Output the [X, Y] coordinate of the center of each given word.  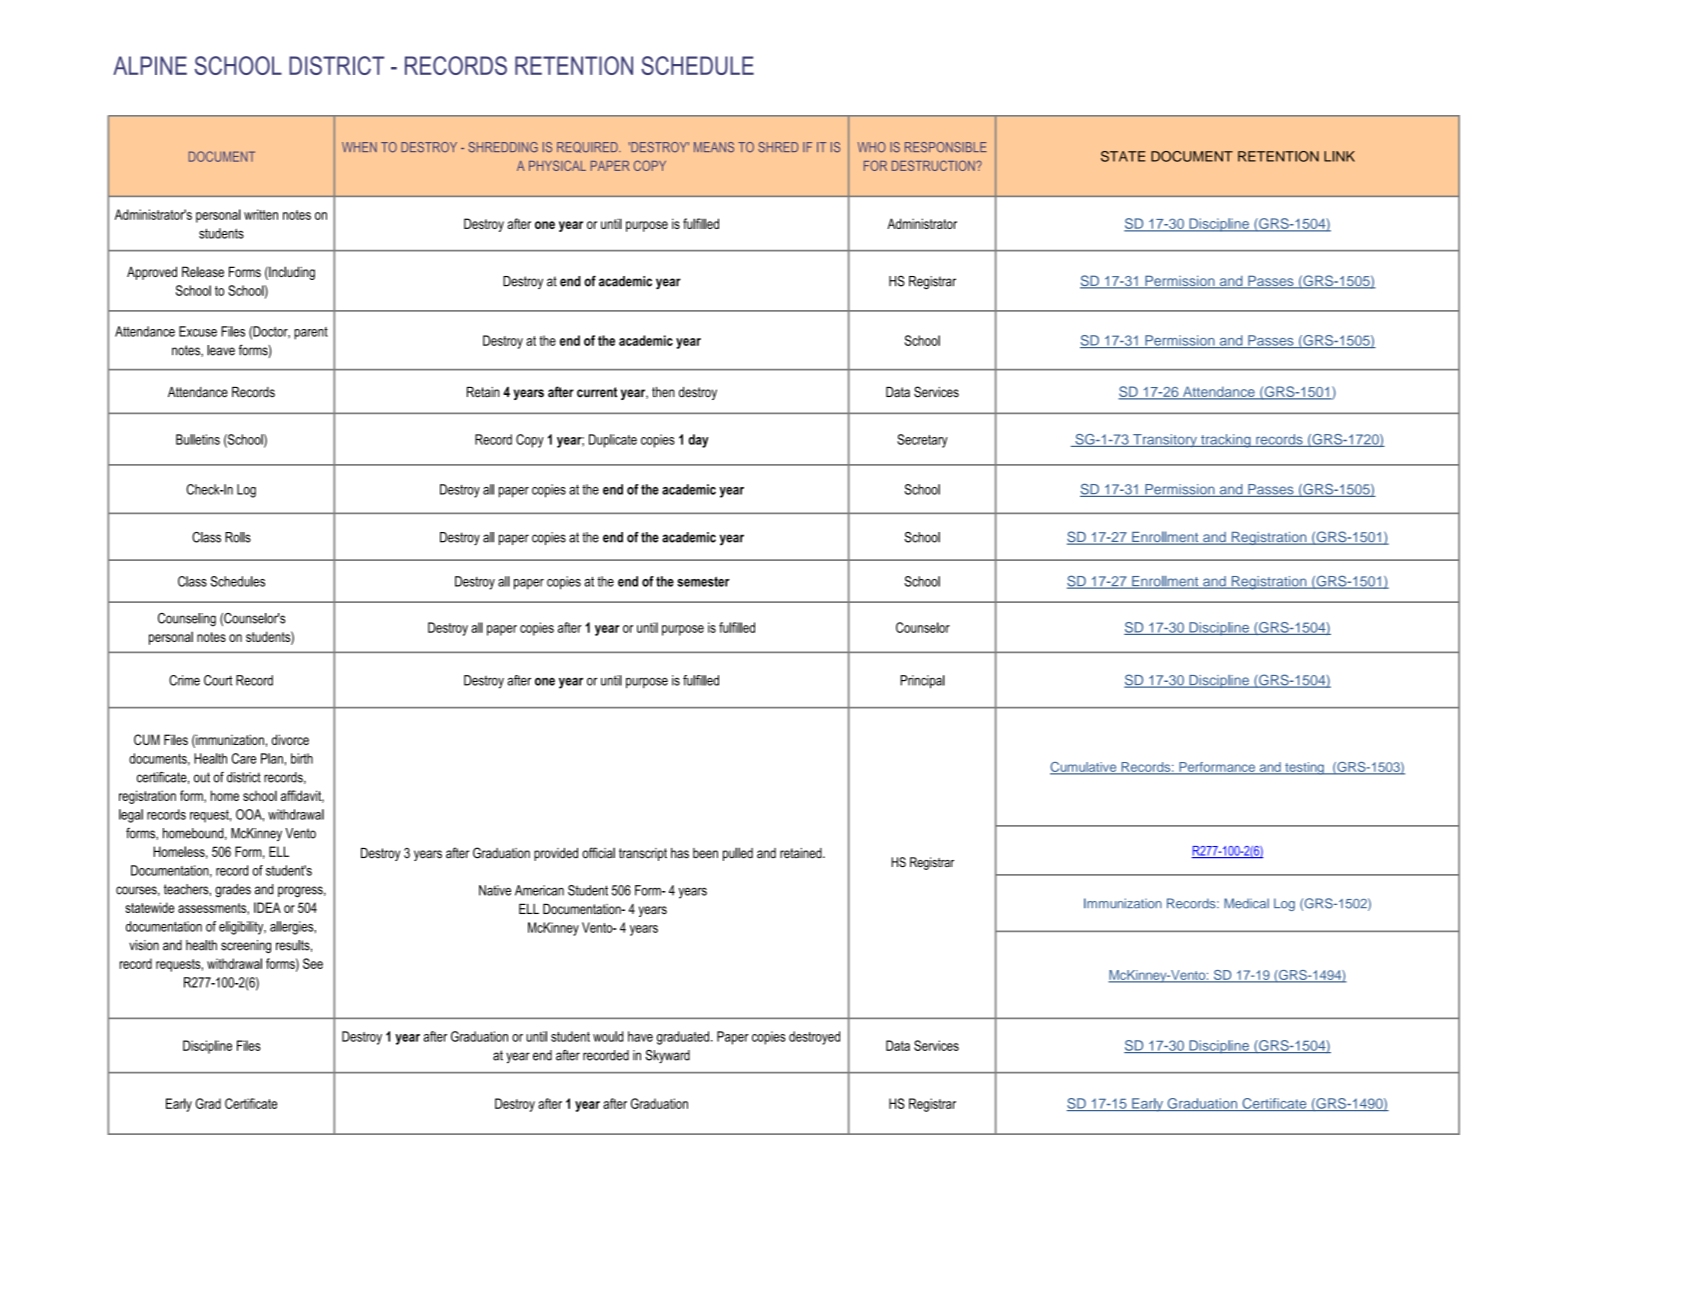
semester [703, 581]
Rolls [238, 537]
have [640, 1036]
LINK [1339, 156]
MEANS [714, 147]
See [313, 963]
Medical [1246, 903]
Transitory [1165, 441]
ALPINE [150, 65]
